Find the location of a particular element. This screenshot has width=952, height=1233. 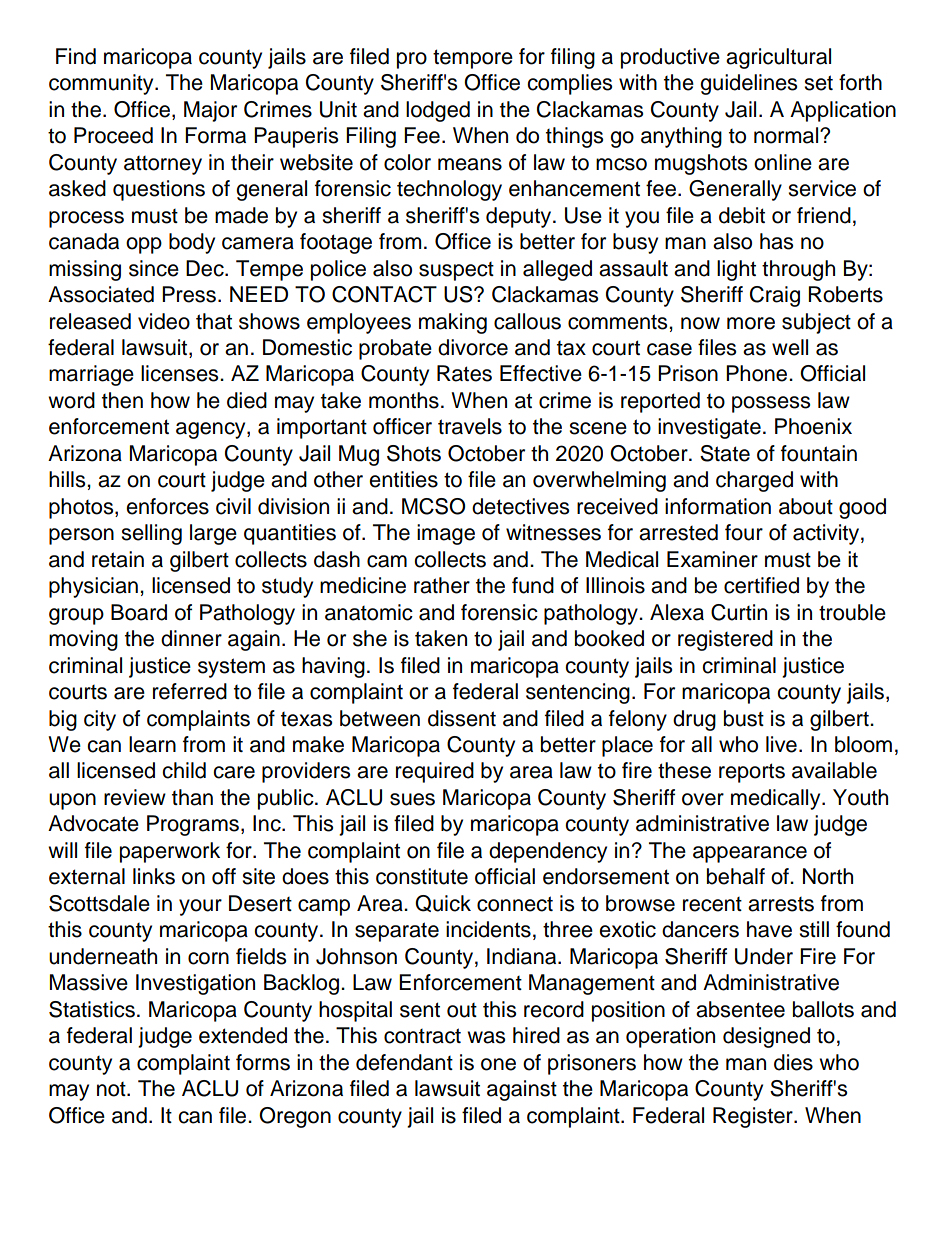

Major is located at coordinates (210, 111).
